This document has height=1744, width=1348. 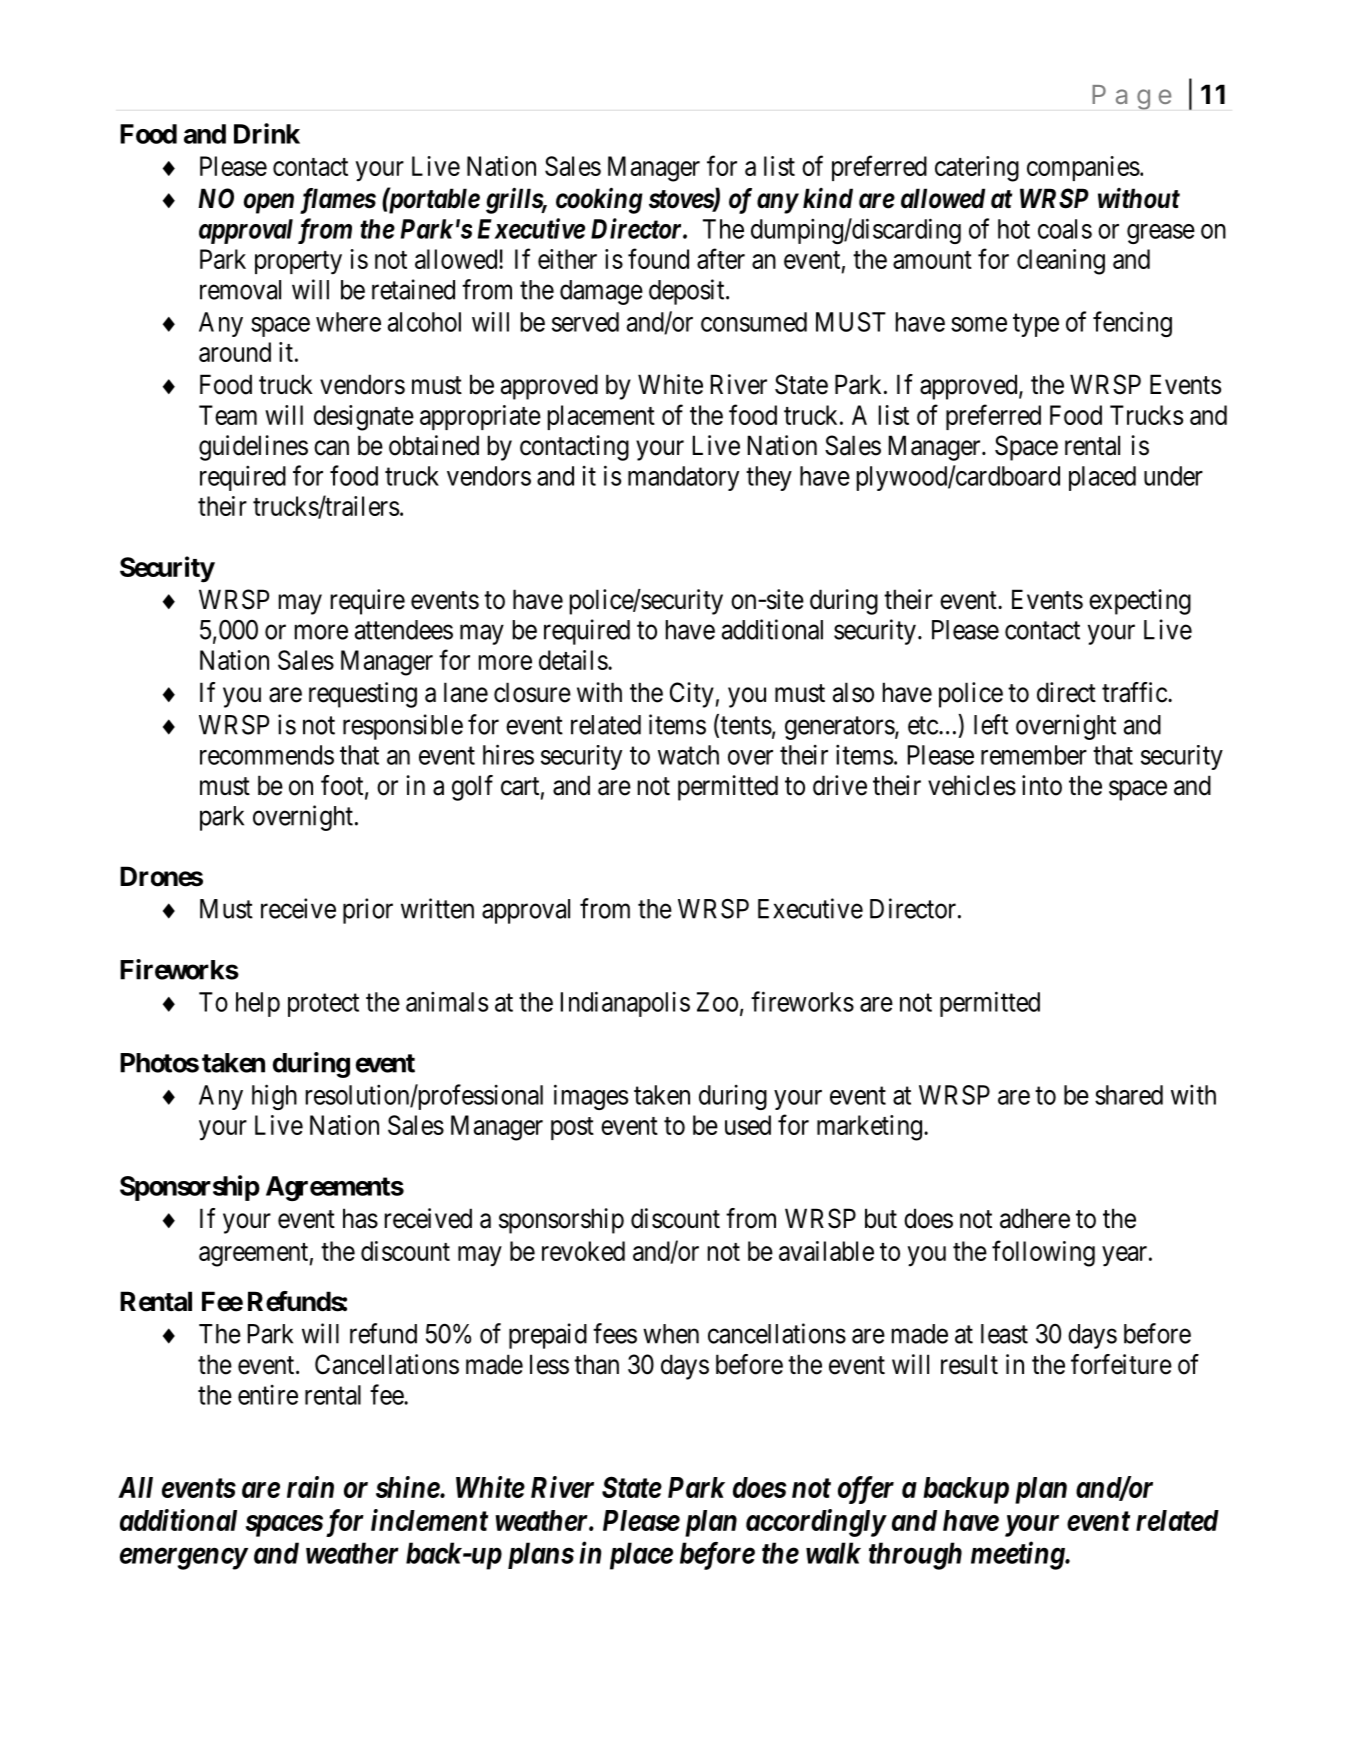 I want to click on has, so click(x=360, y=1218).
